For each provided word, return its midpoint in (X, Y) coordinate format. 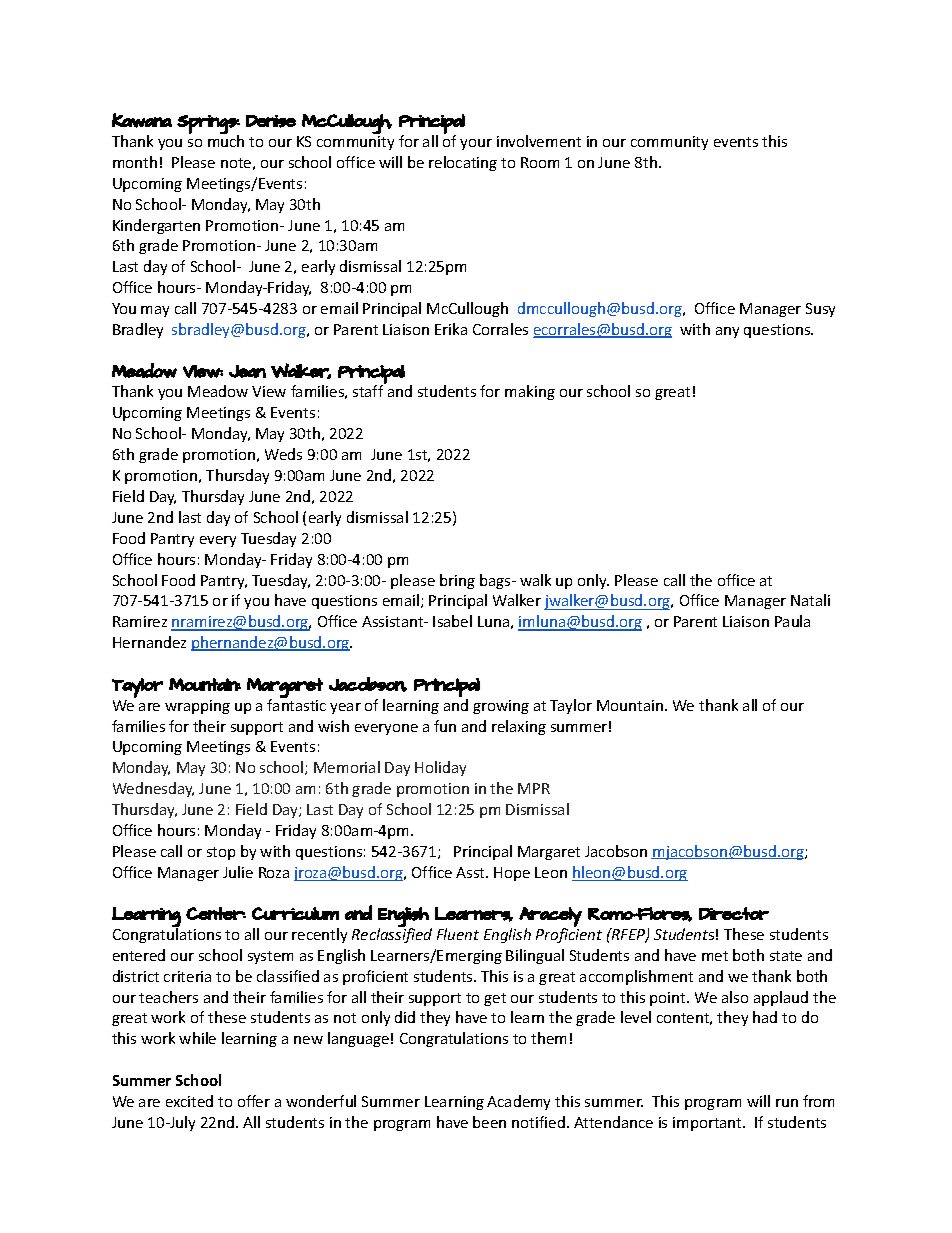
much (226, 140)
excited (189, 1101)
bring (457, 581)
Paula (792, 621)
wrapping (197, 707)
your (476, 144)
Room (540, 162)
